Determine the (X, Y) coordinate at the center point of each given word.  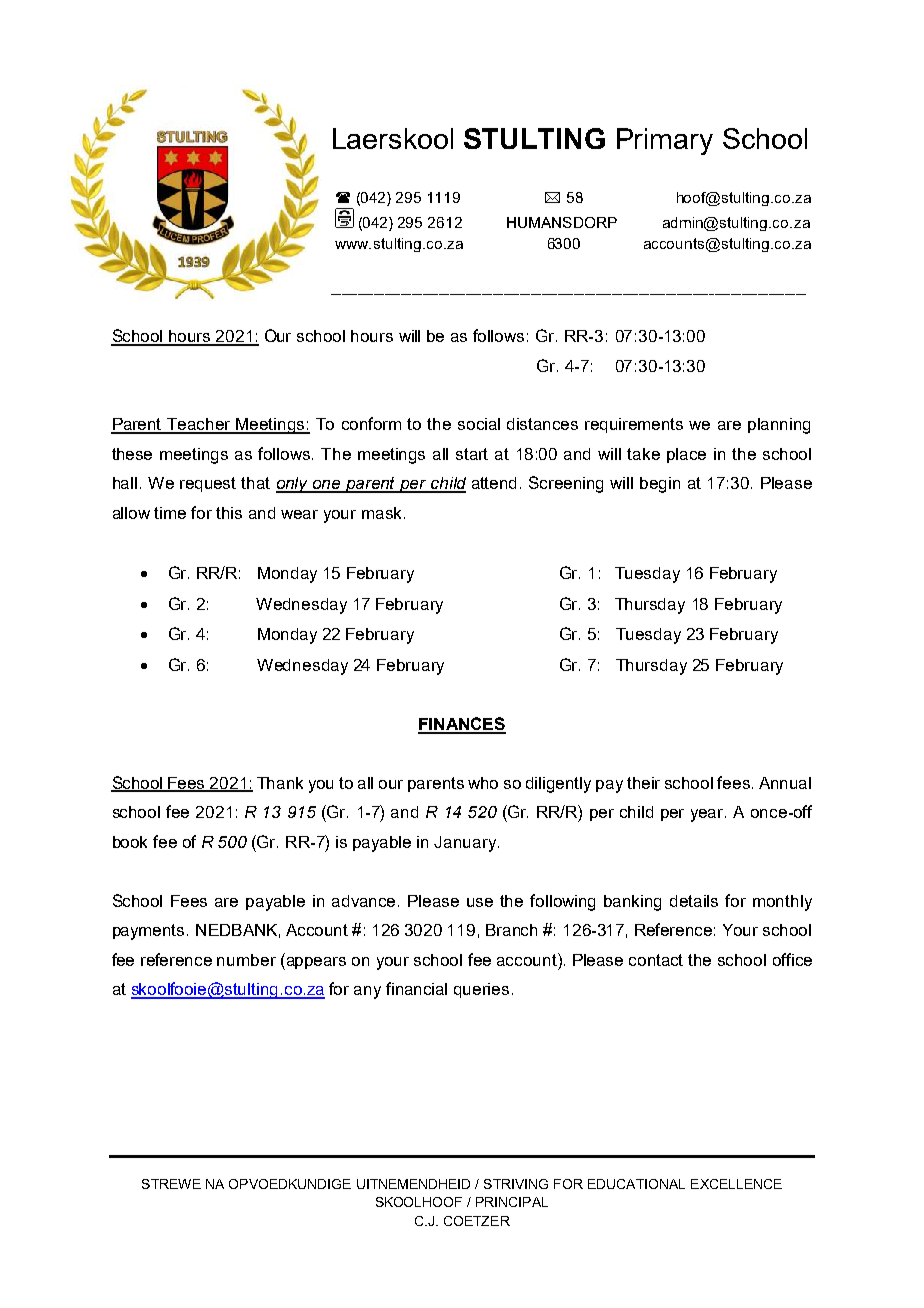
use (480, 902)
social (479, 424)
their (643, 783)
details (694, 901)
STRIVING (516, 1184)
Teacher (199, 425)
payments (150, 932)
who (483, 783)
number (246, 960)
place (686, 455)
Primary (665, 141)
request (208, 484)
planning (779, 426)
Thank (280, 783)
